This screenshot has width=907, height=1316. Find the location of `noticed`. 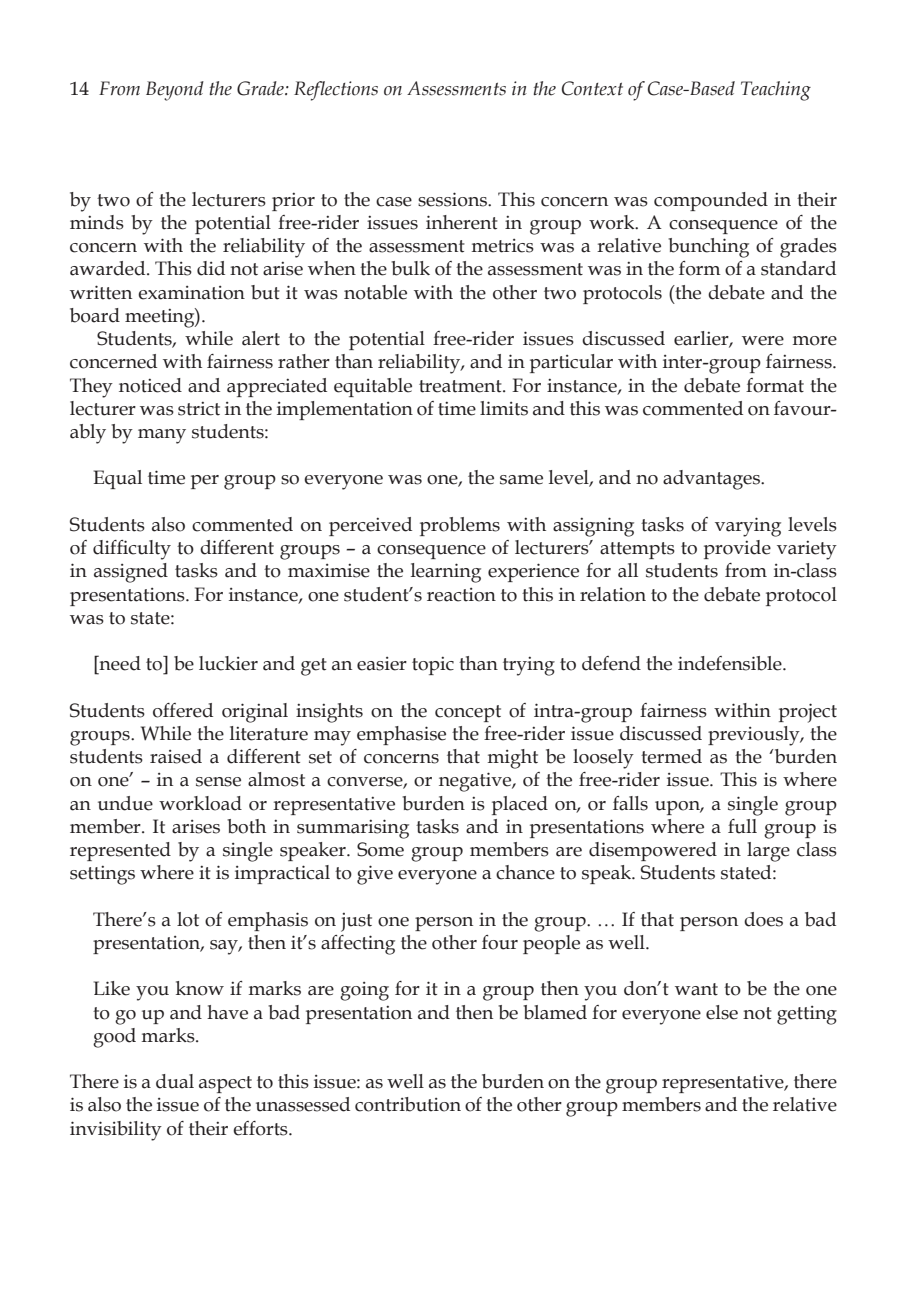

noticed is located at coordinates (150, 385).
